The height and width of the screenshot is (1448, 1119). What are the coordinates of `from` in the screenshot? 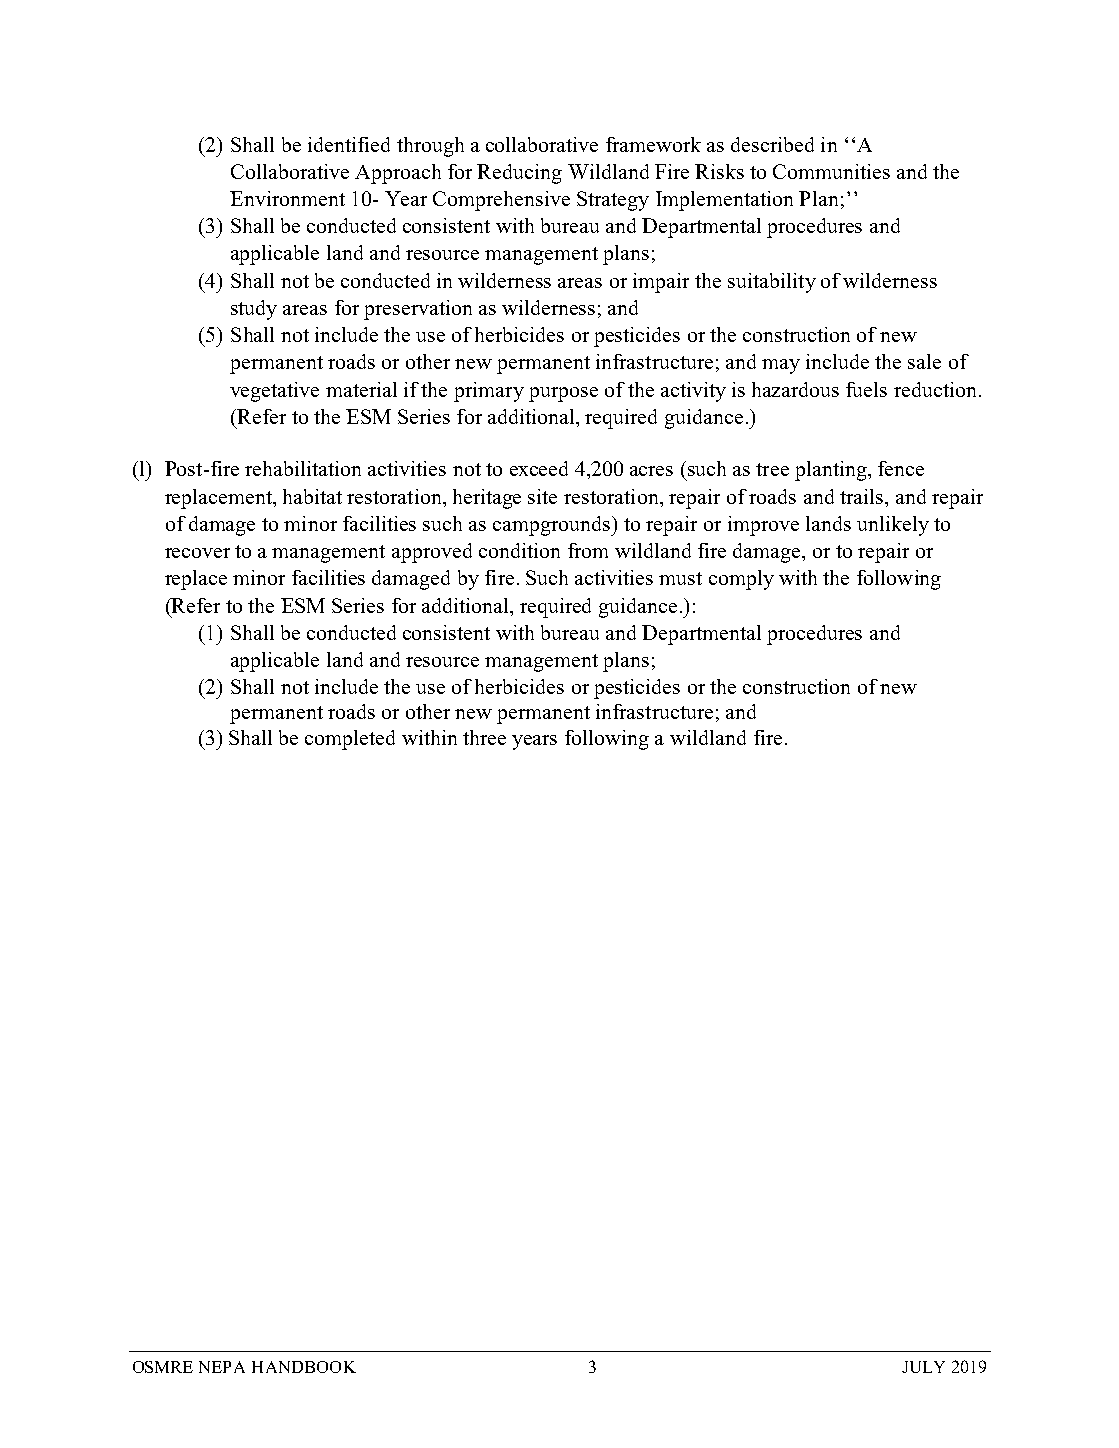 It's located at (588, 550).
